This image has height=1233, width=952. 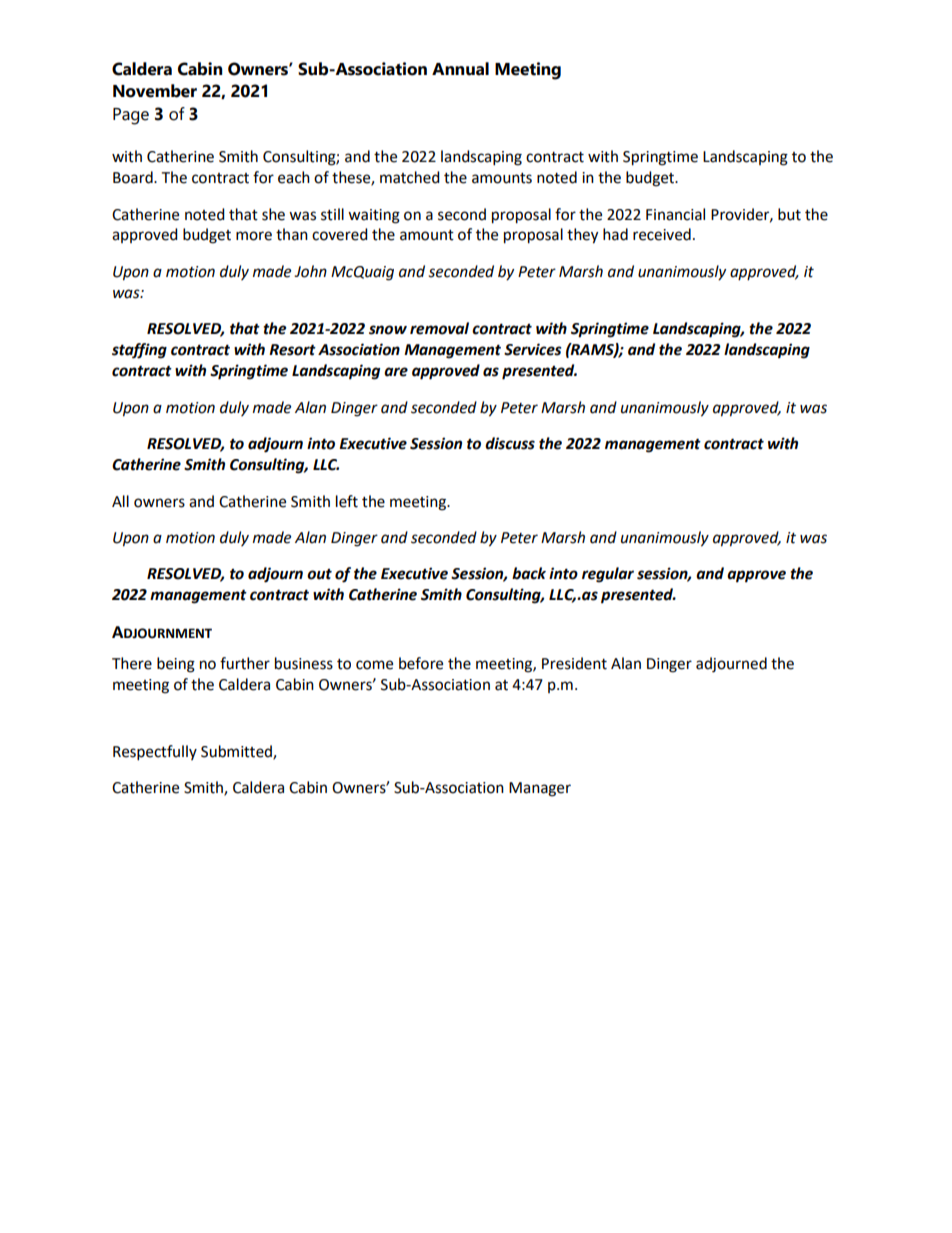 What do you see at coordinates (529, 573) in the image?
I see `back` at bounding box center [529, 573].
